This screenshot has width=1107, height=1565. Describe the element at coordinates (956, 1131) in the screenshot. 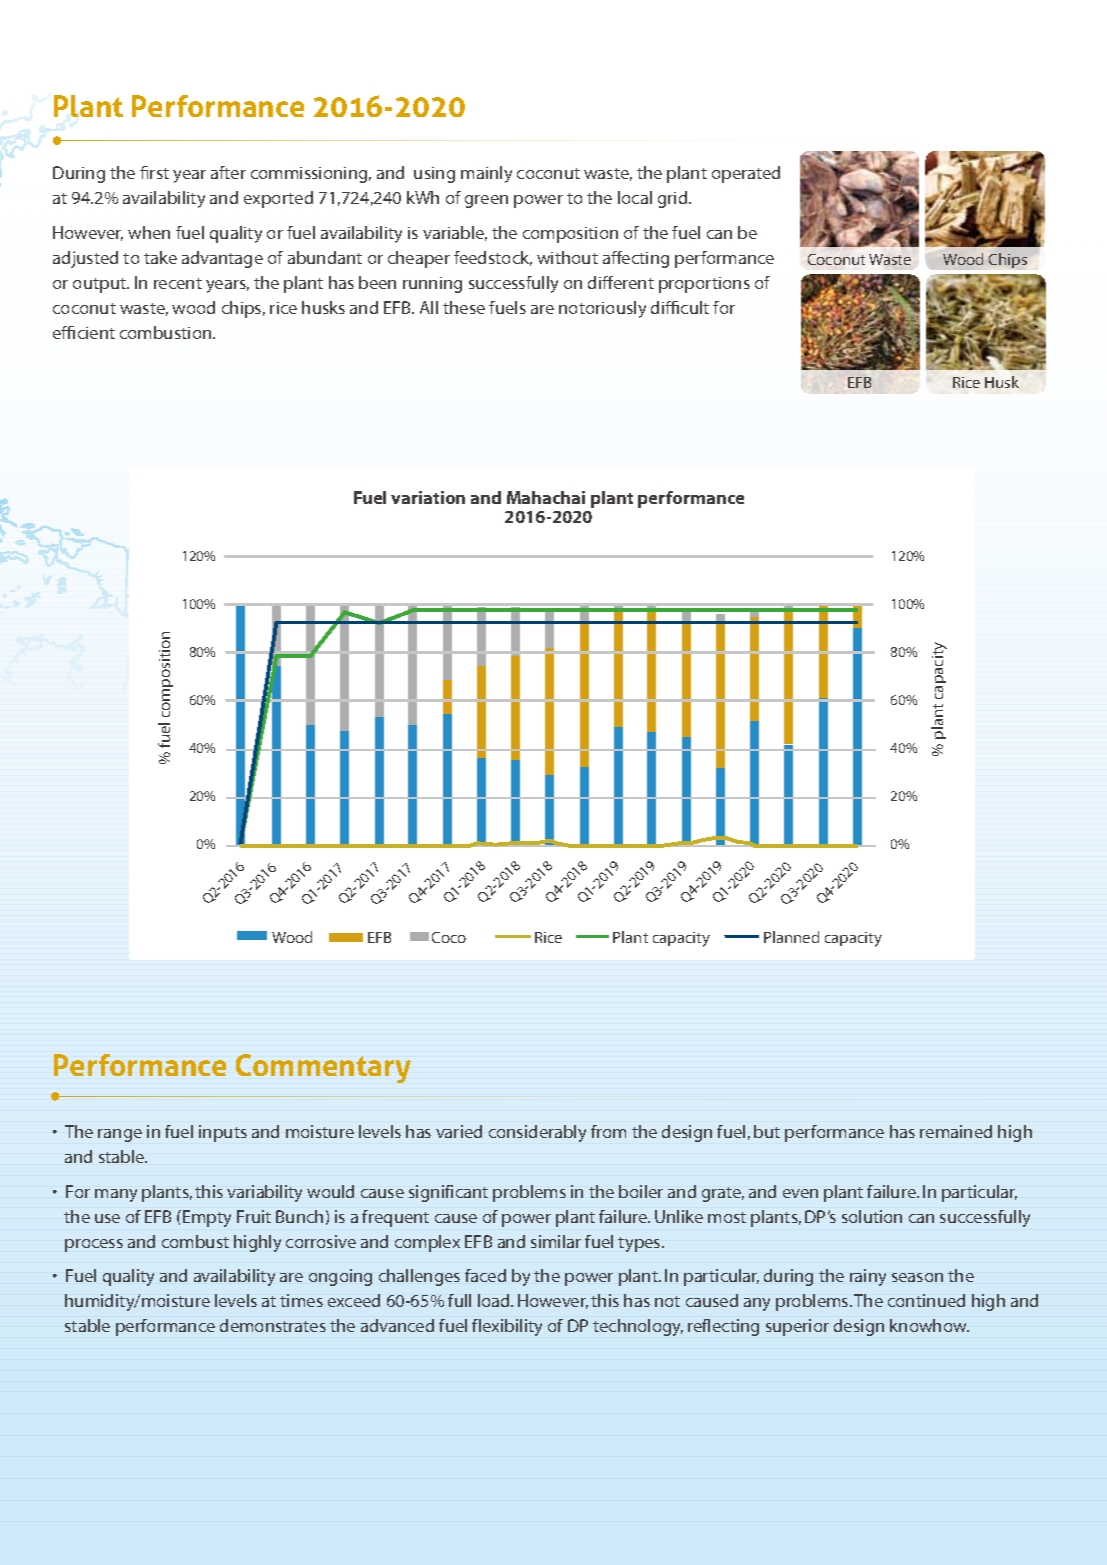

I see `remained` at that location.
